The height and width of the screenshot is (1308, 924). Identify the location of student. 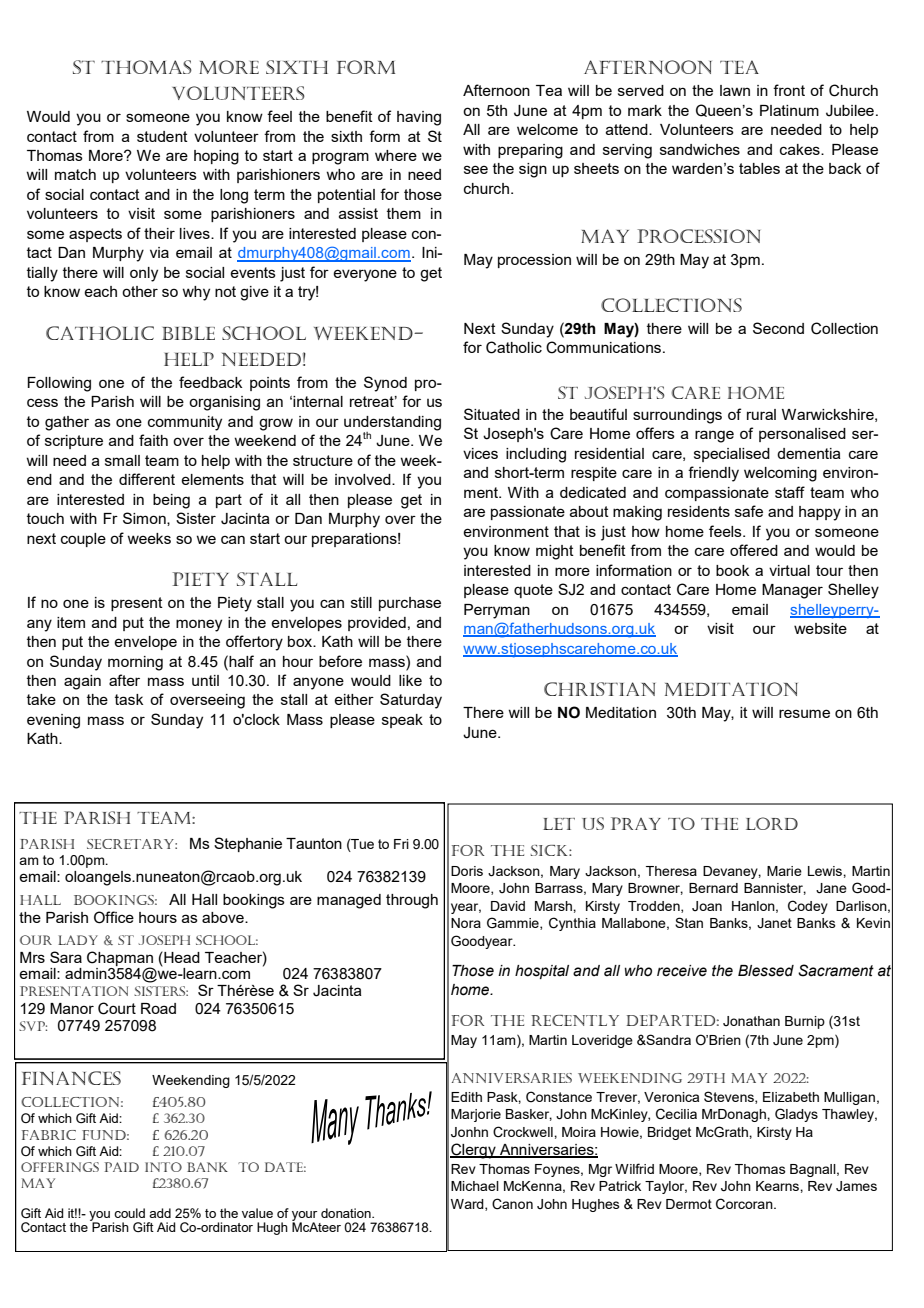
(162, 136).
